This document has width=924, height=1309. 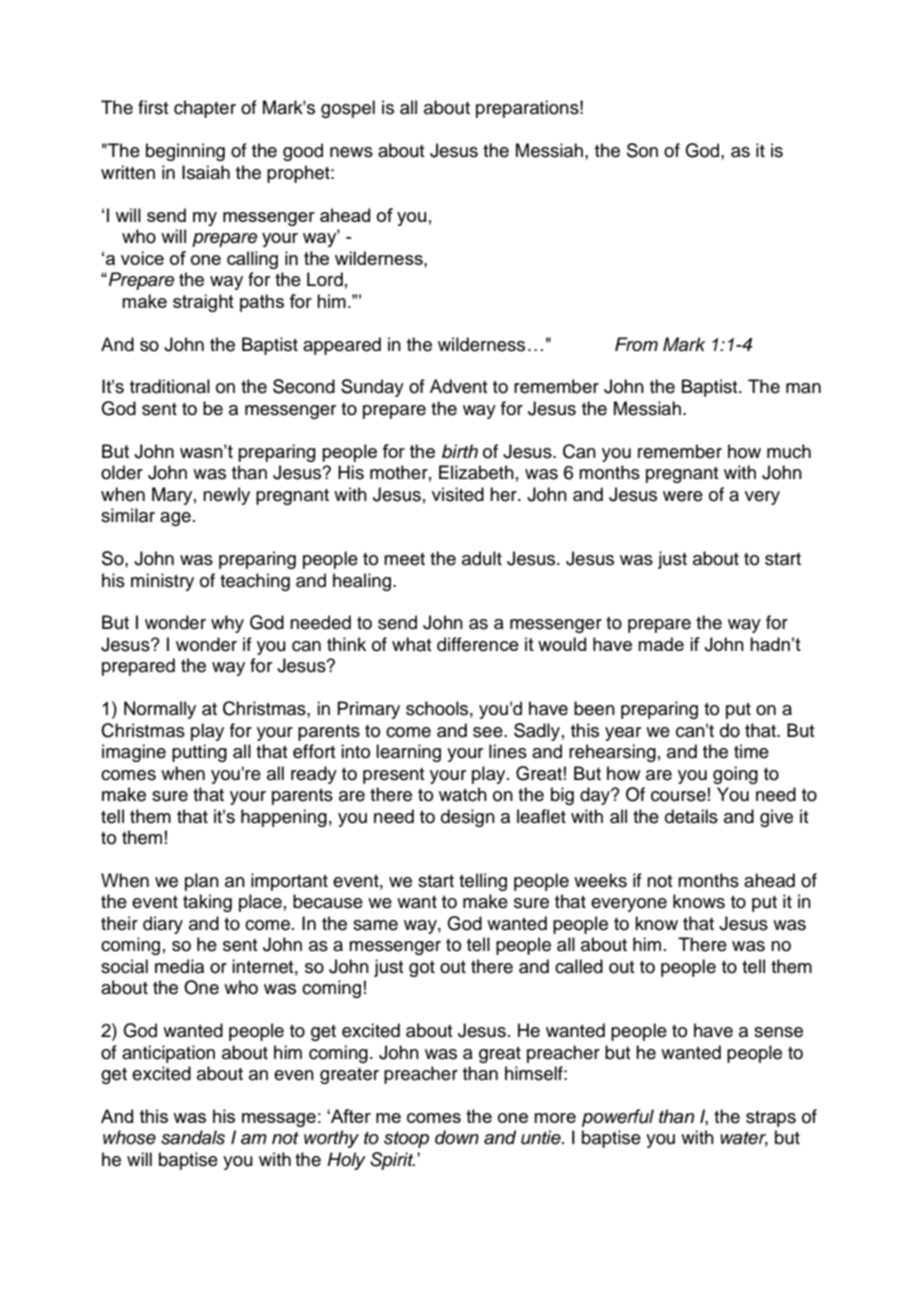 I want to click on whose, so click(x=129, y=1137).
